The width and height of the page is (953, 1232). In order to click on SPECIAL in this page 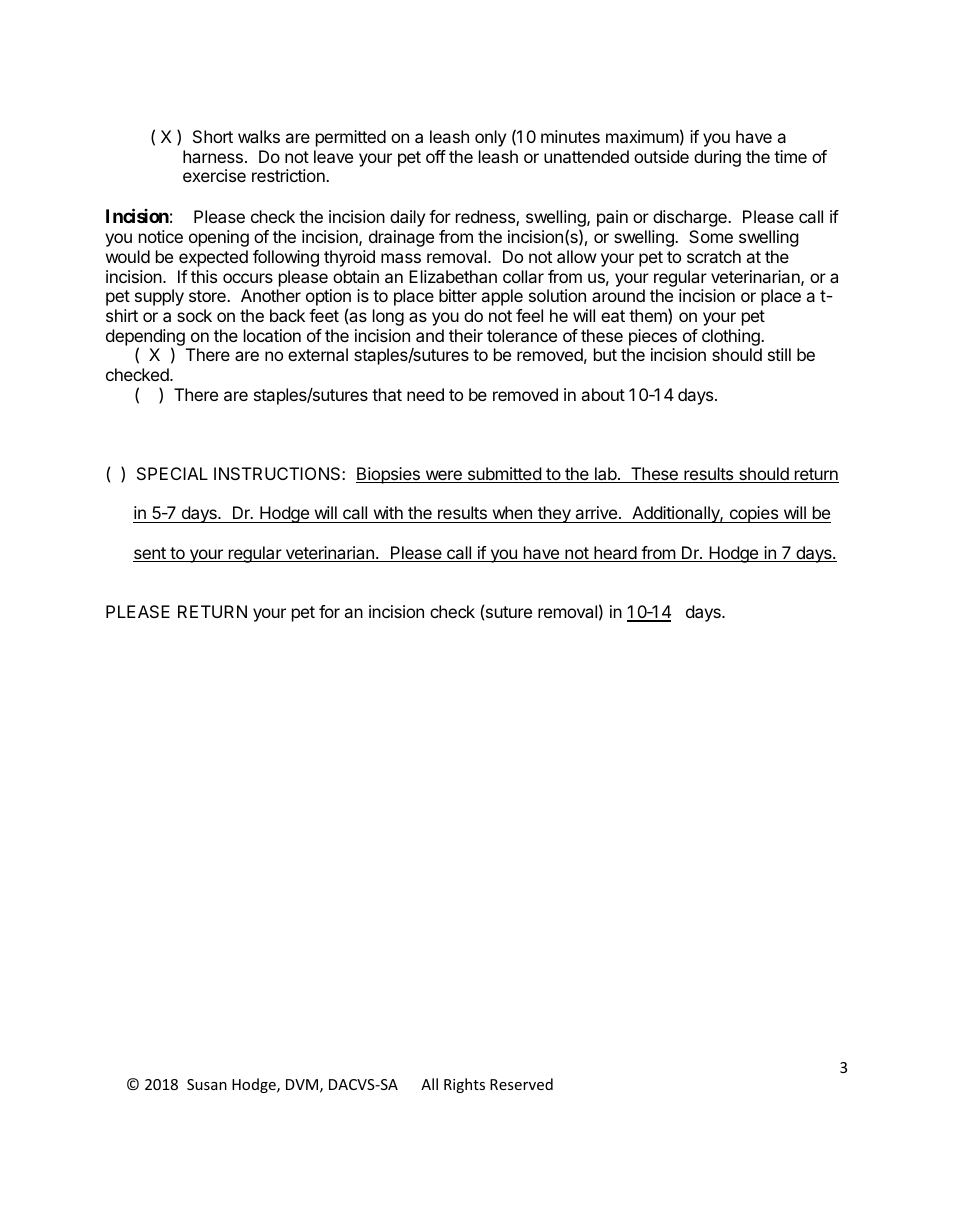, I will do `click(172, 473)`.
